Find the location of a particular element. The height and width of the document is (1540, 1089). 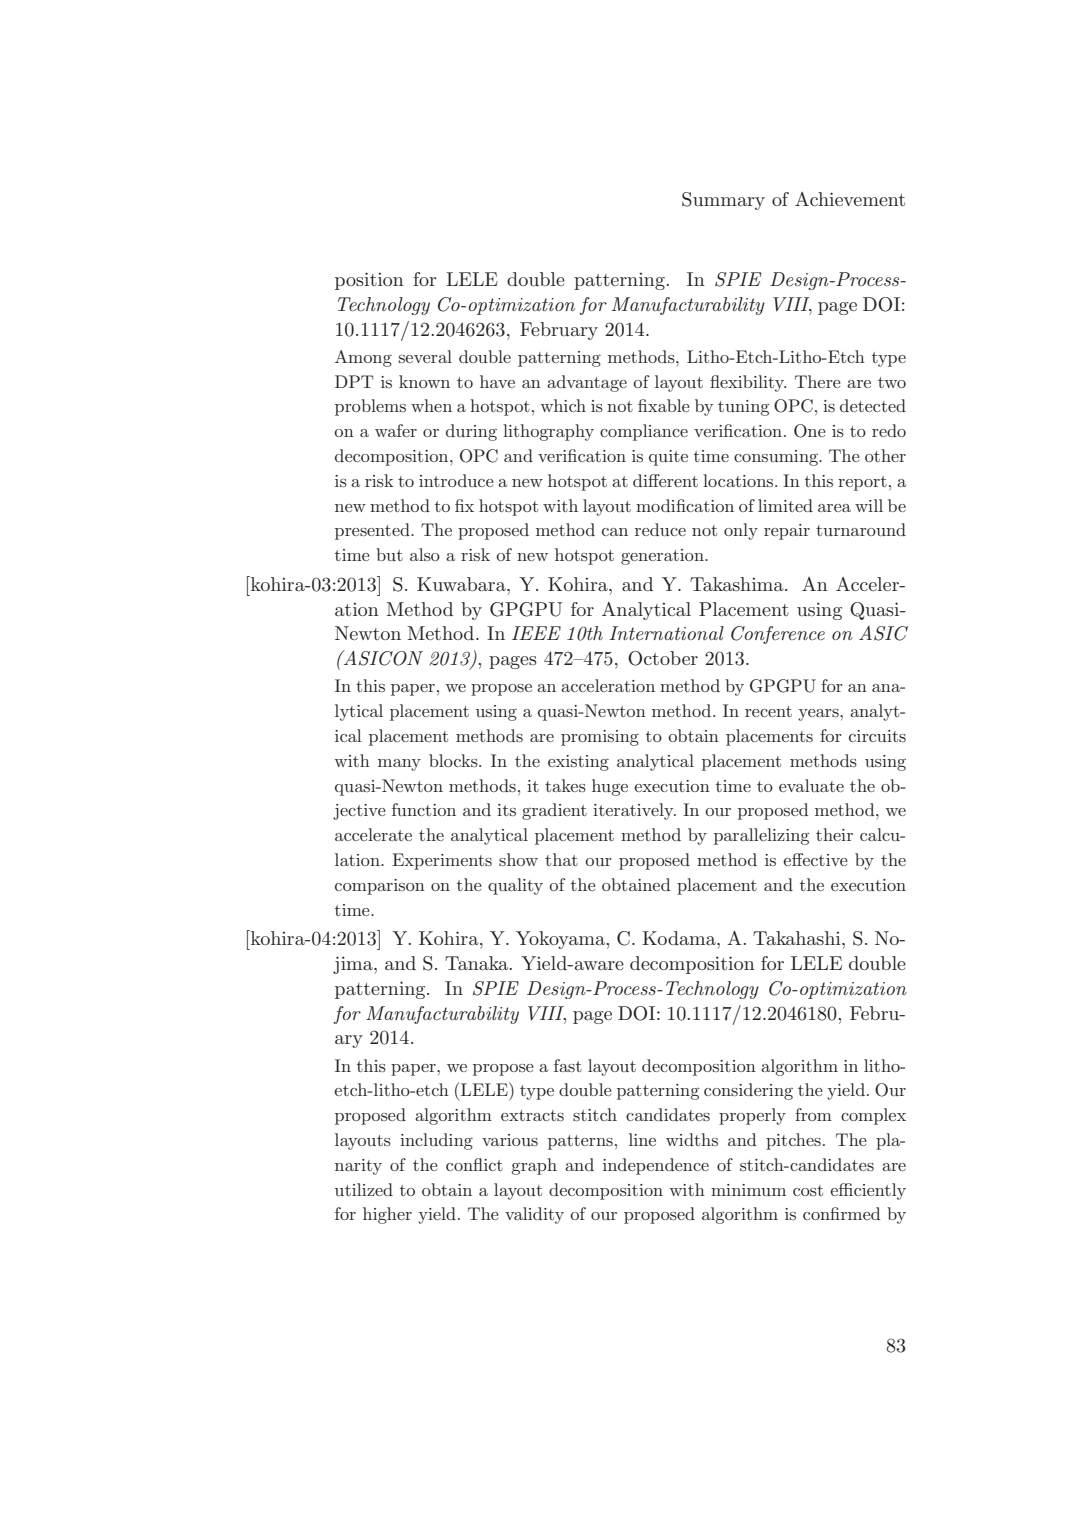

higher is located at coordinates (387, 1215).
